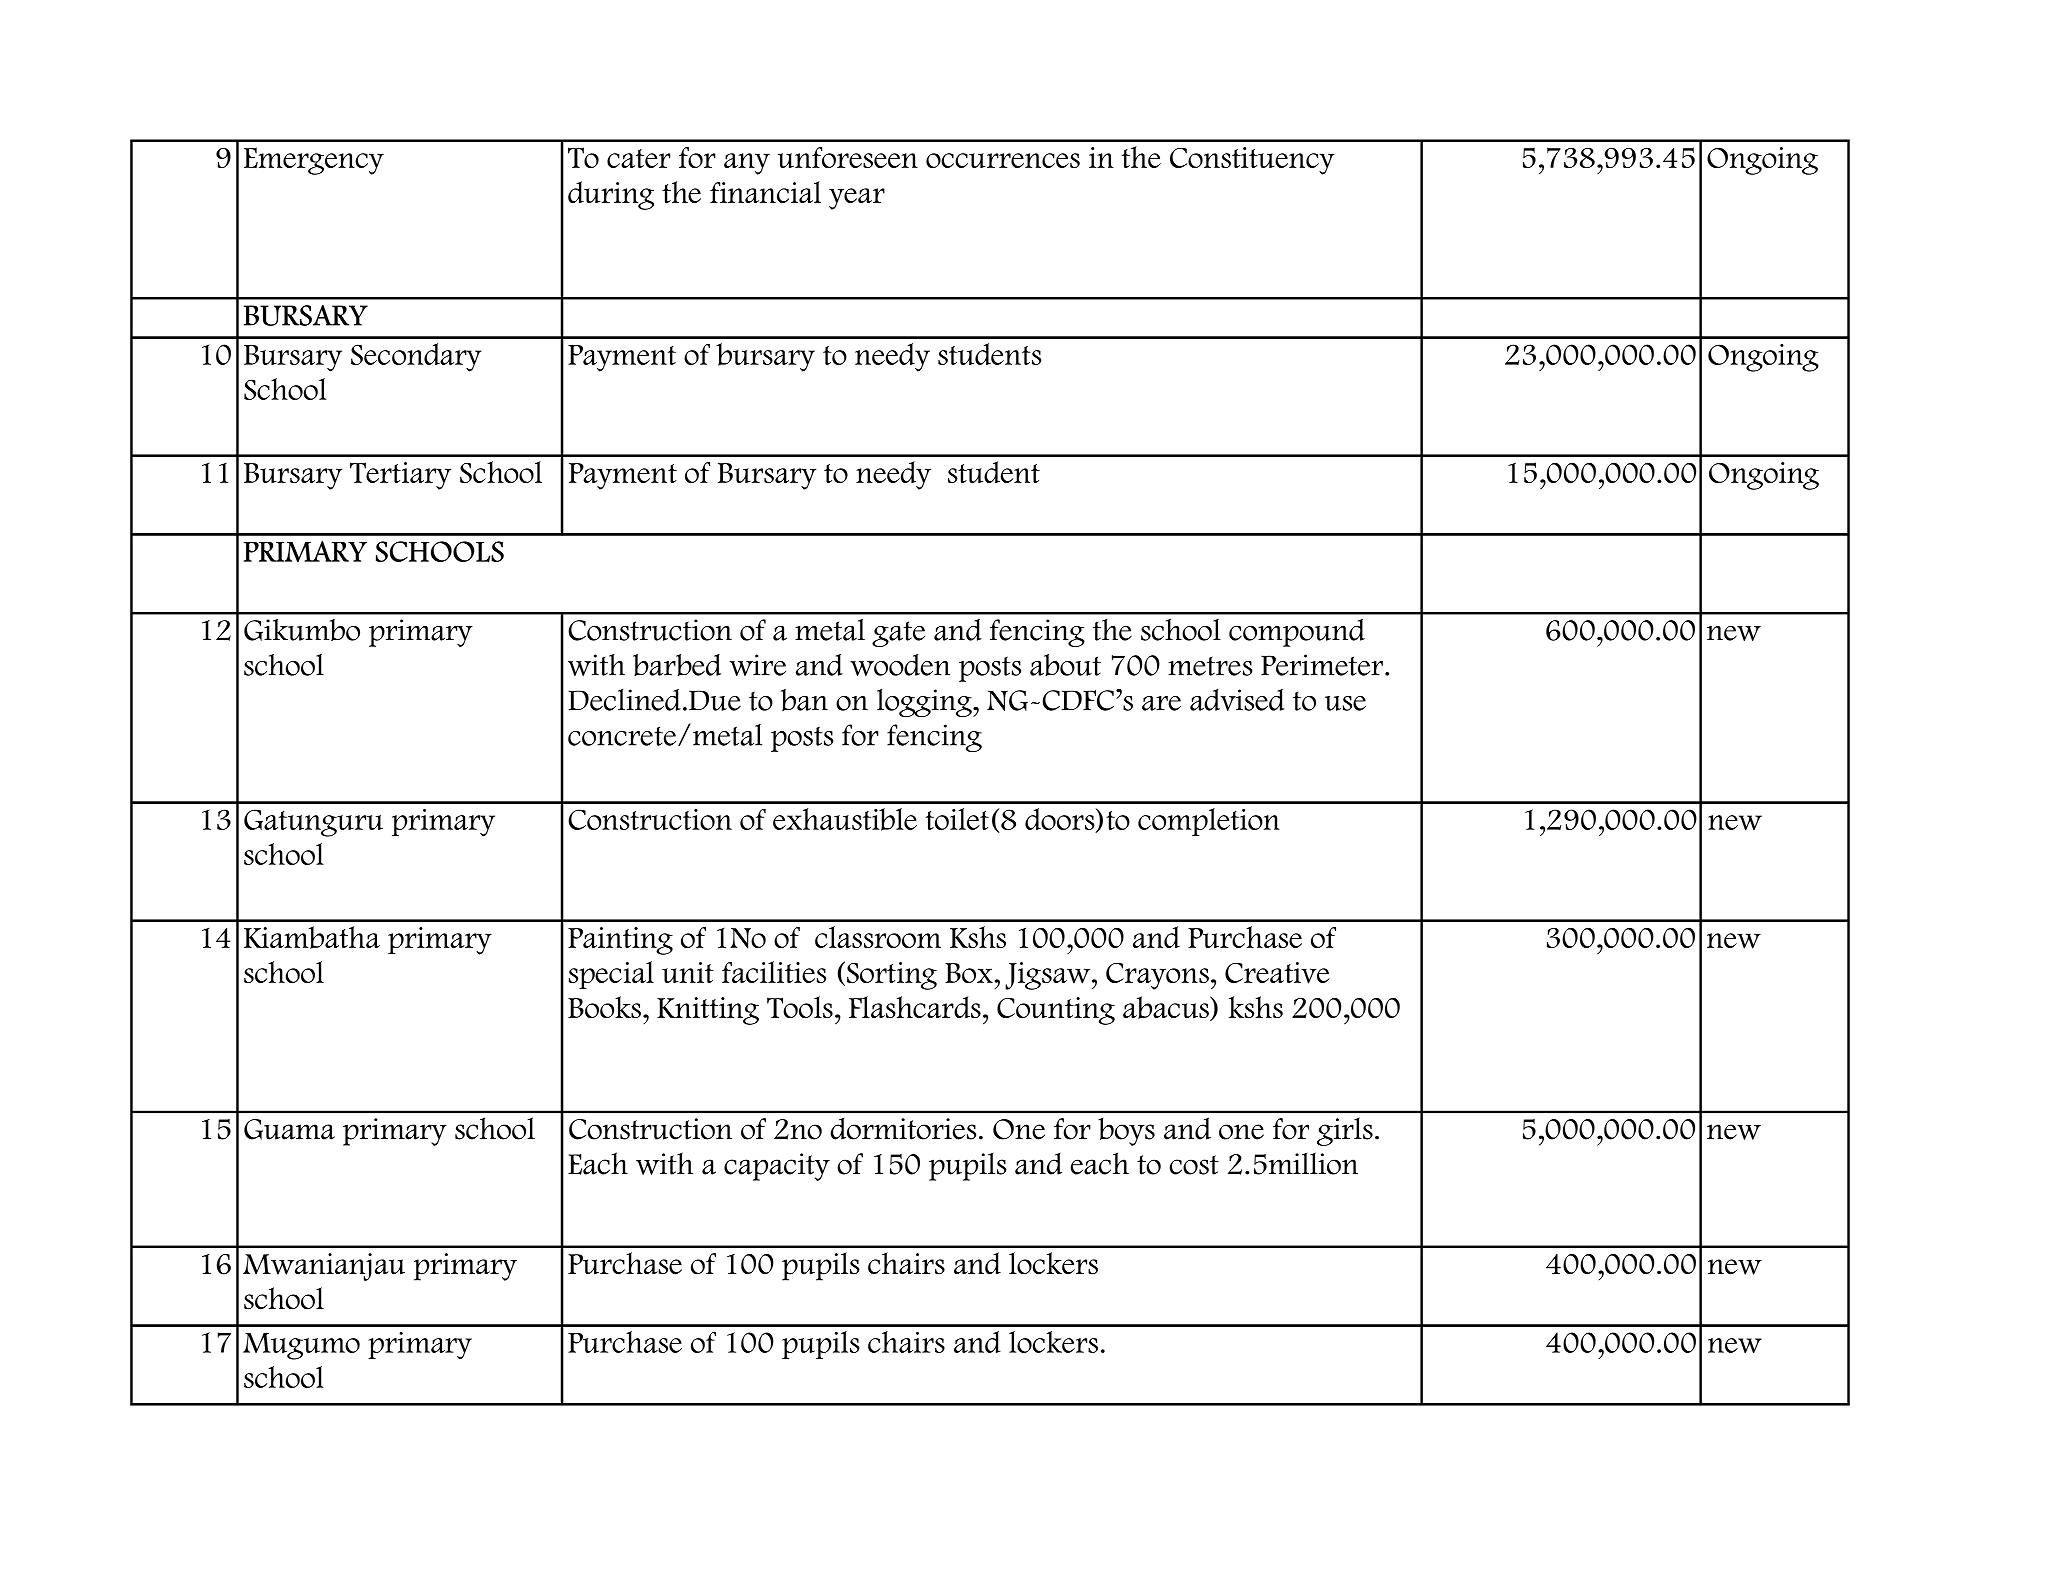 This screenshot has width=2046, height=1581. I want to click on exhaustible, so click(845, 819).
